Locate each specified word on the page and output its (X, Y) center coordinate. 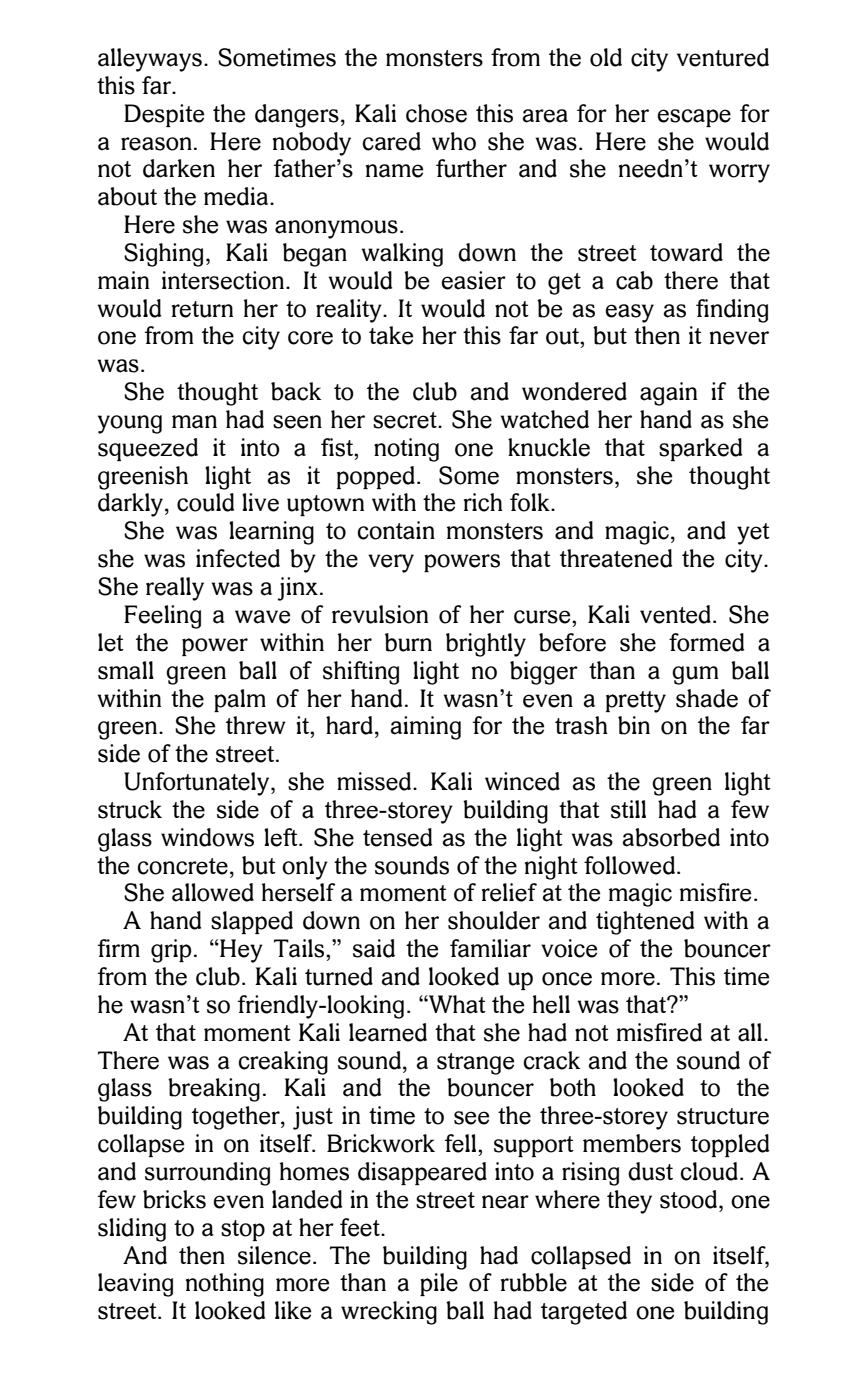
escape (694, 118)
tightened (645, 923)
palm (240, 700)
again (668, 394)
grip (171, 951)
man (194, 422)
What (456, 1004)
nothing (225, 1285)
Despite (164, 115)
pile (439, 1284)
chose (436, 113)
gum (695, 675)
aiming (426, 728)
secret (406, 420)
